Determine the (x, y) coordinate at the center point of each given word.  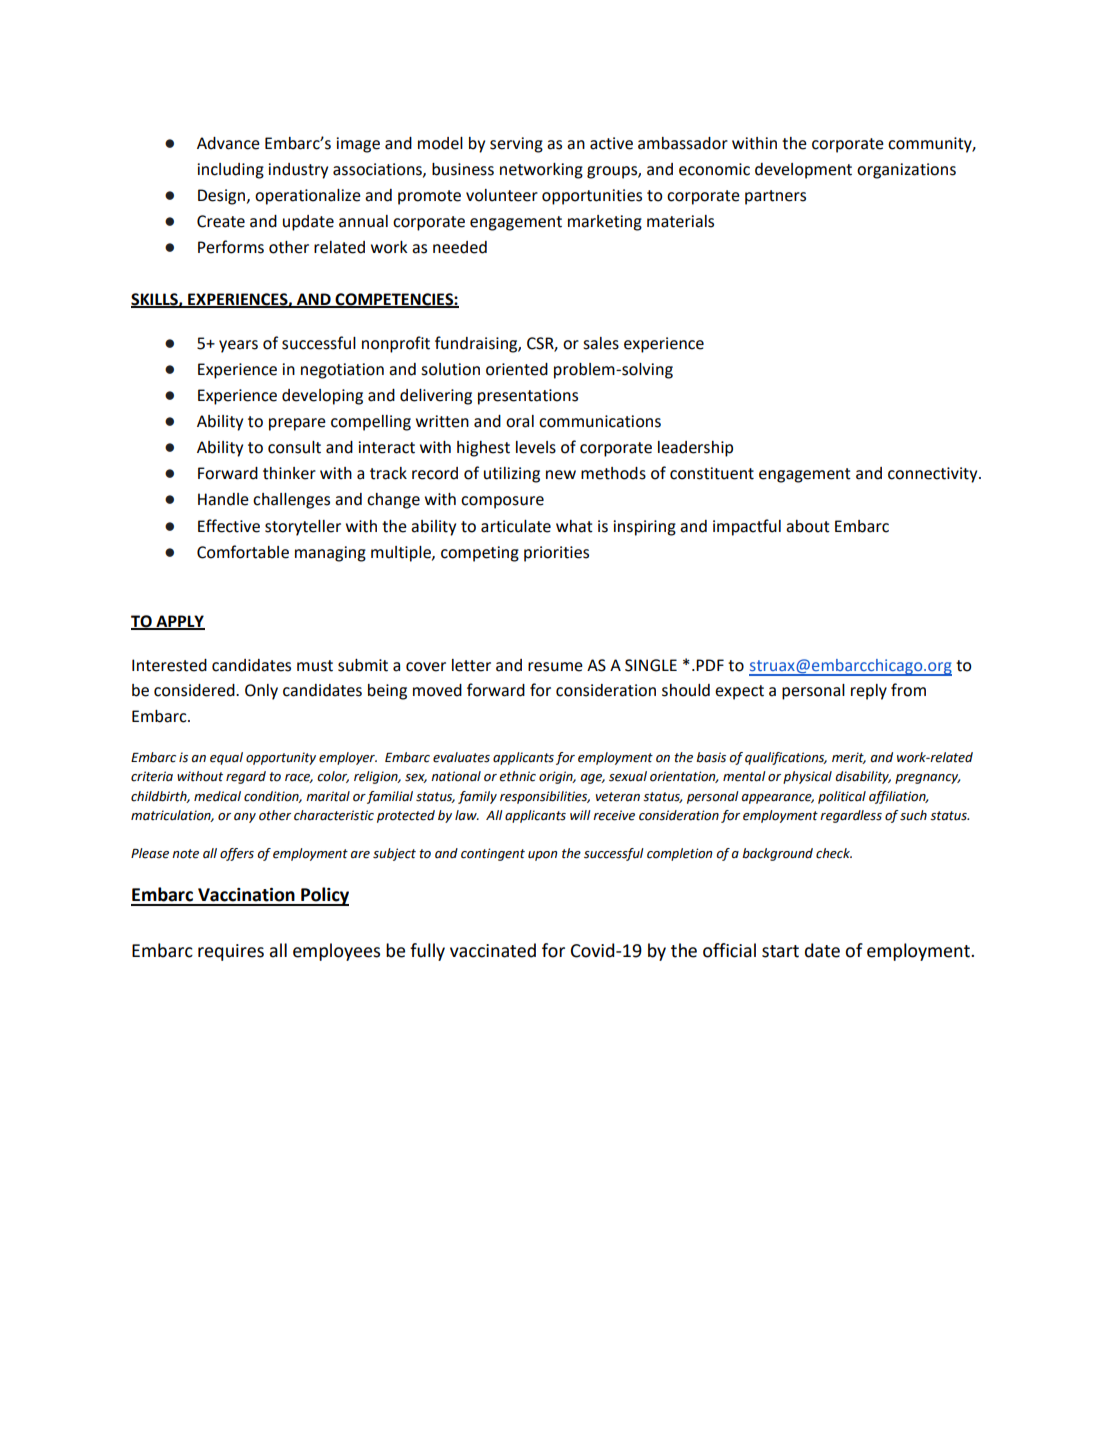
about (808, 526)
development (803, 171)
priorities (556, 554)
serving (516, 145)
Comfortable (243, 552)
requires (231, 952)
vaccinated (493, 950)
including (230, 171)
